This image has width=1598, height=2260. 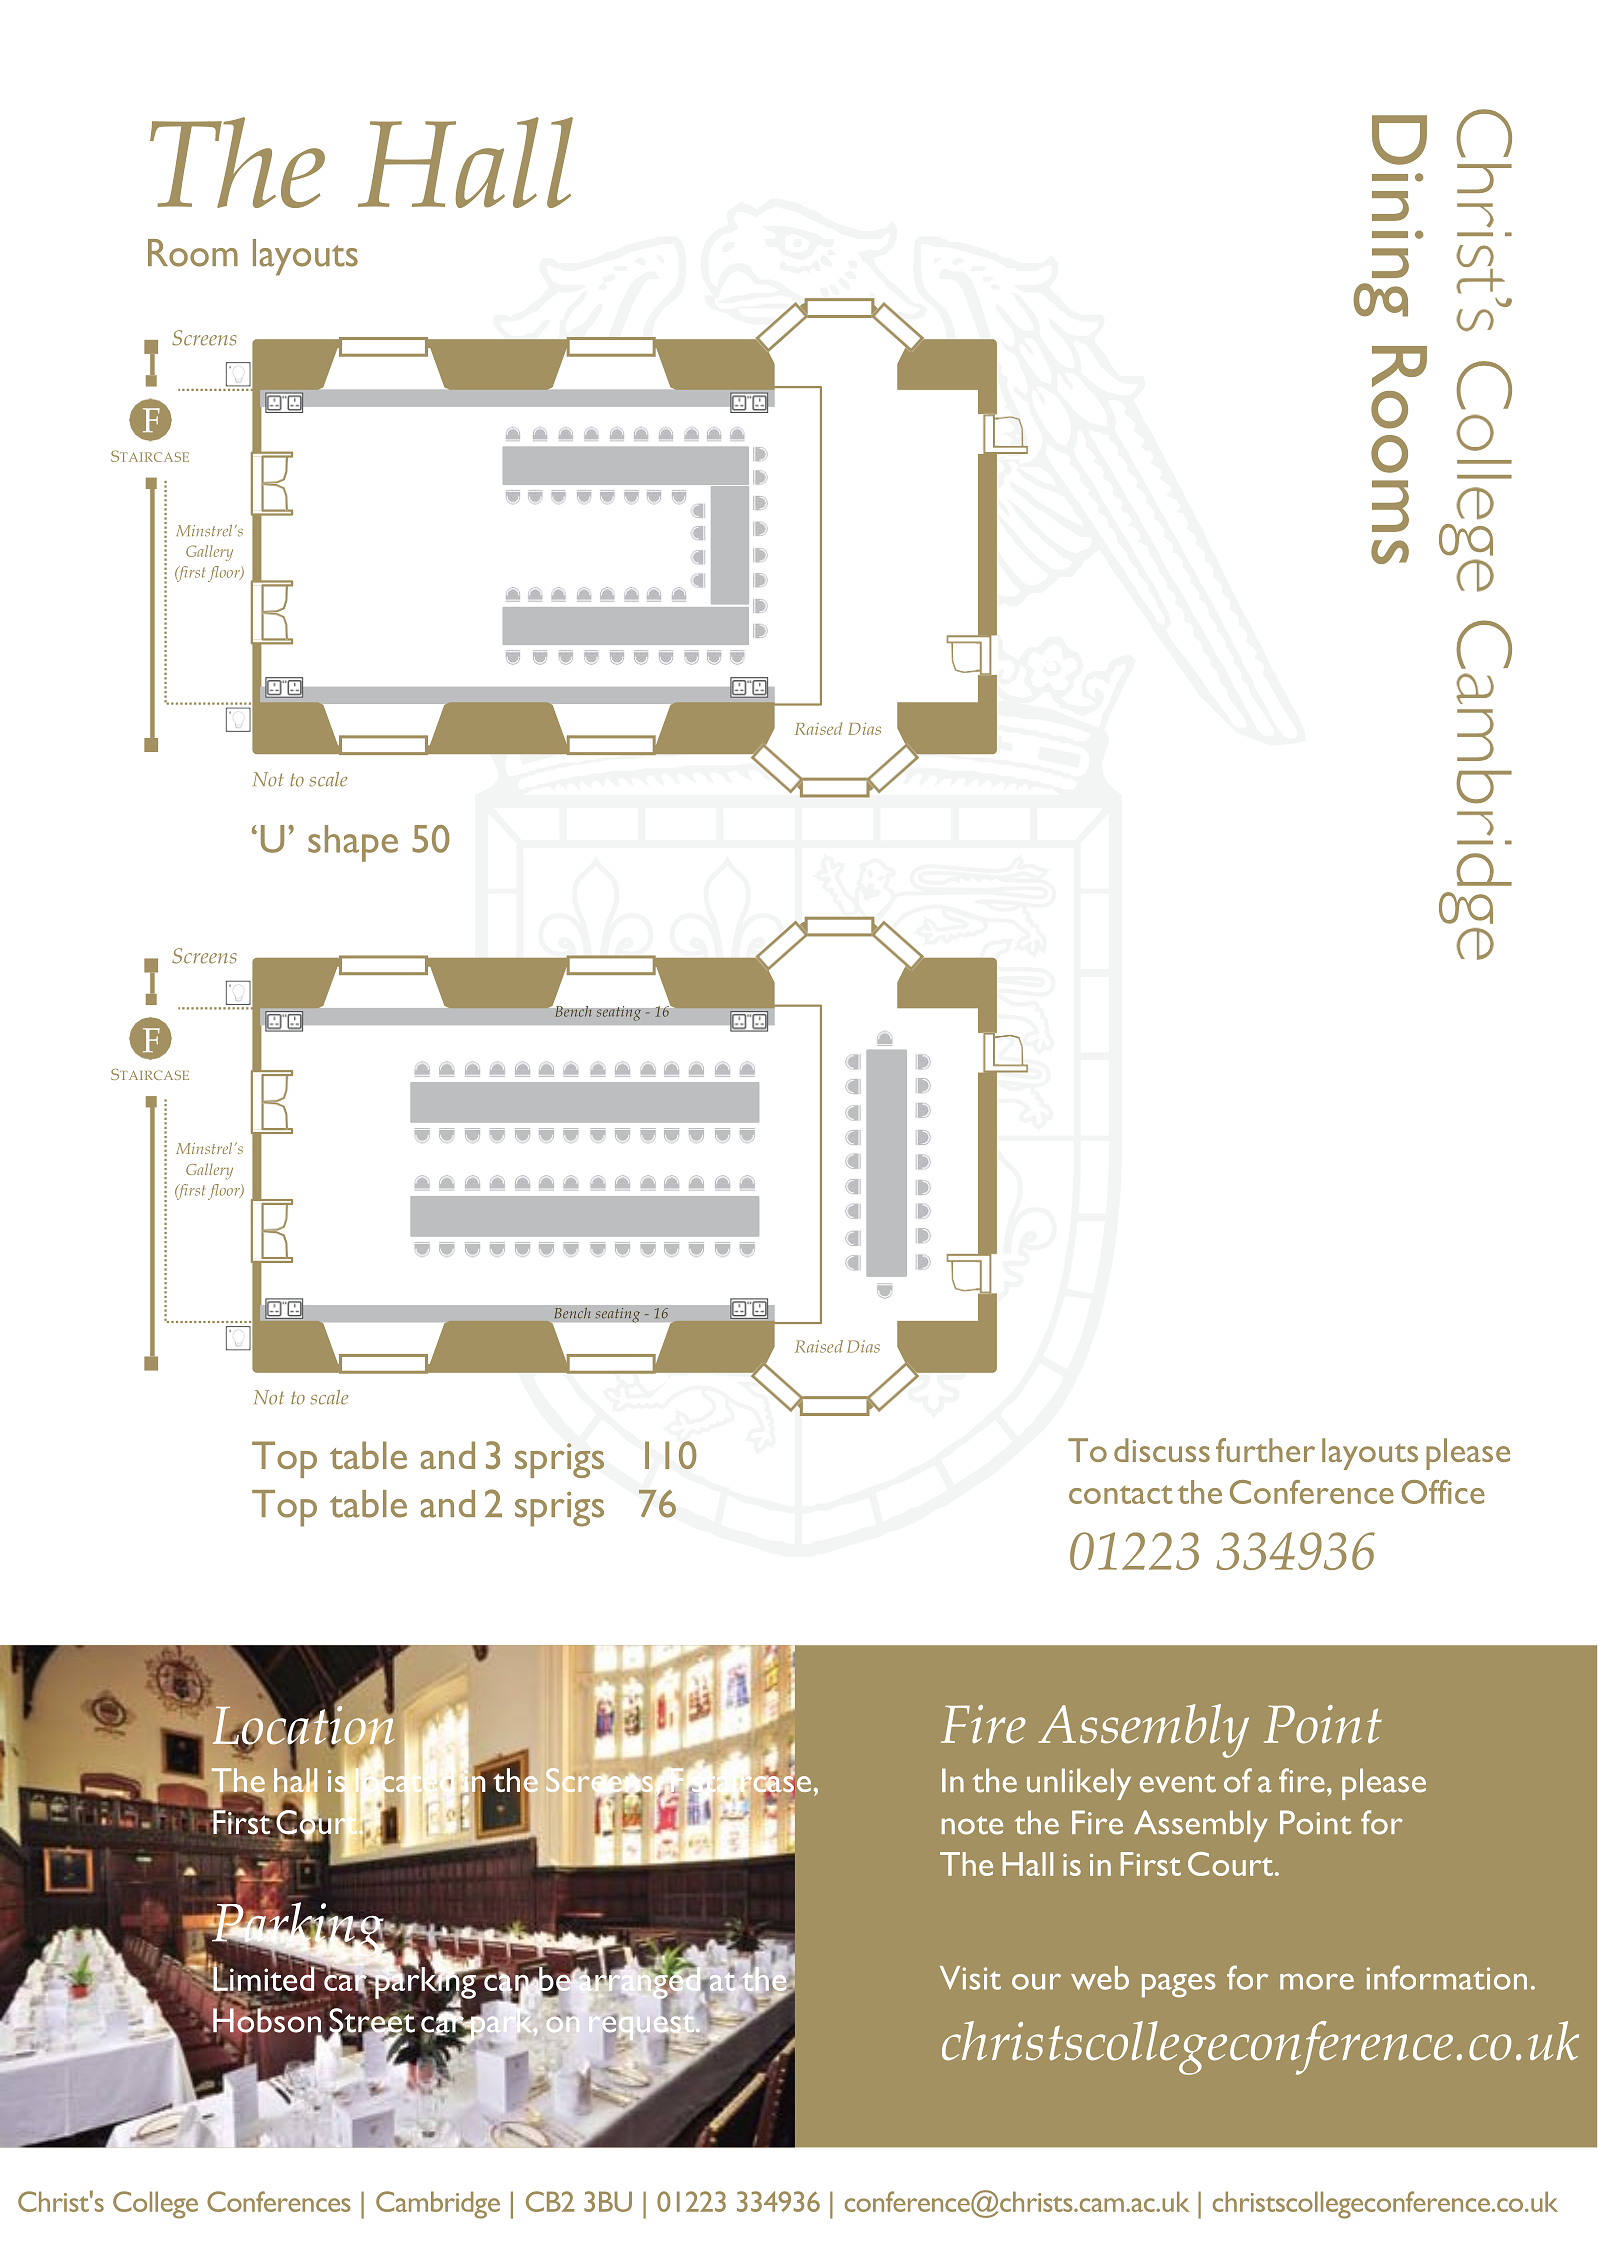 What do you see at coordinates (1443, 1492) in the image?
I see `Office` at bounding box center [1443, 1492].
